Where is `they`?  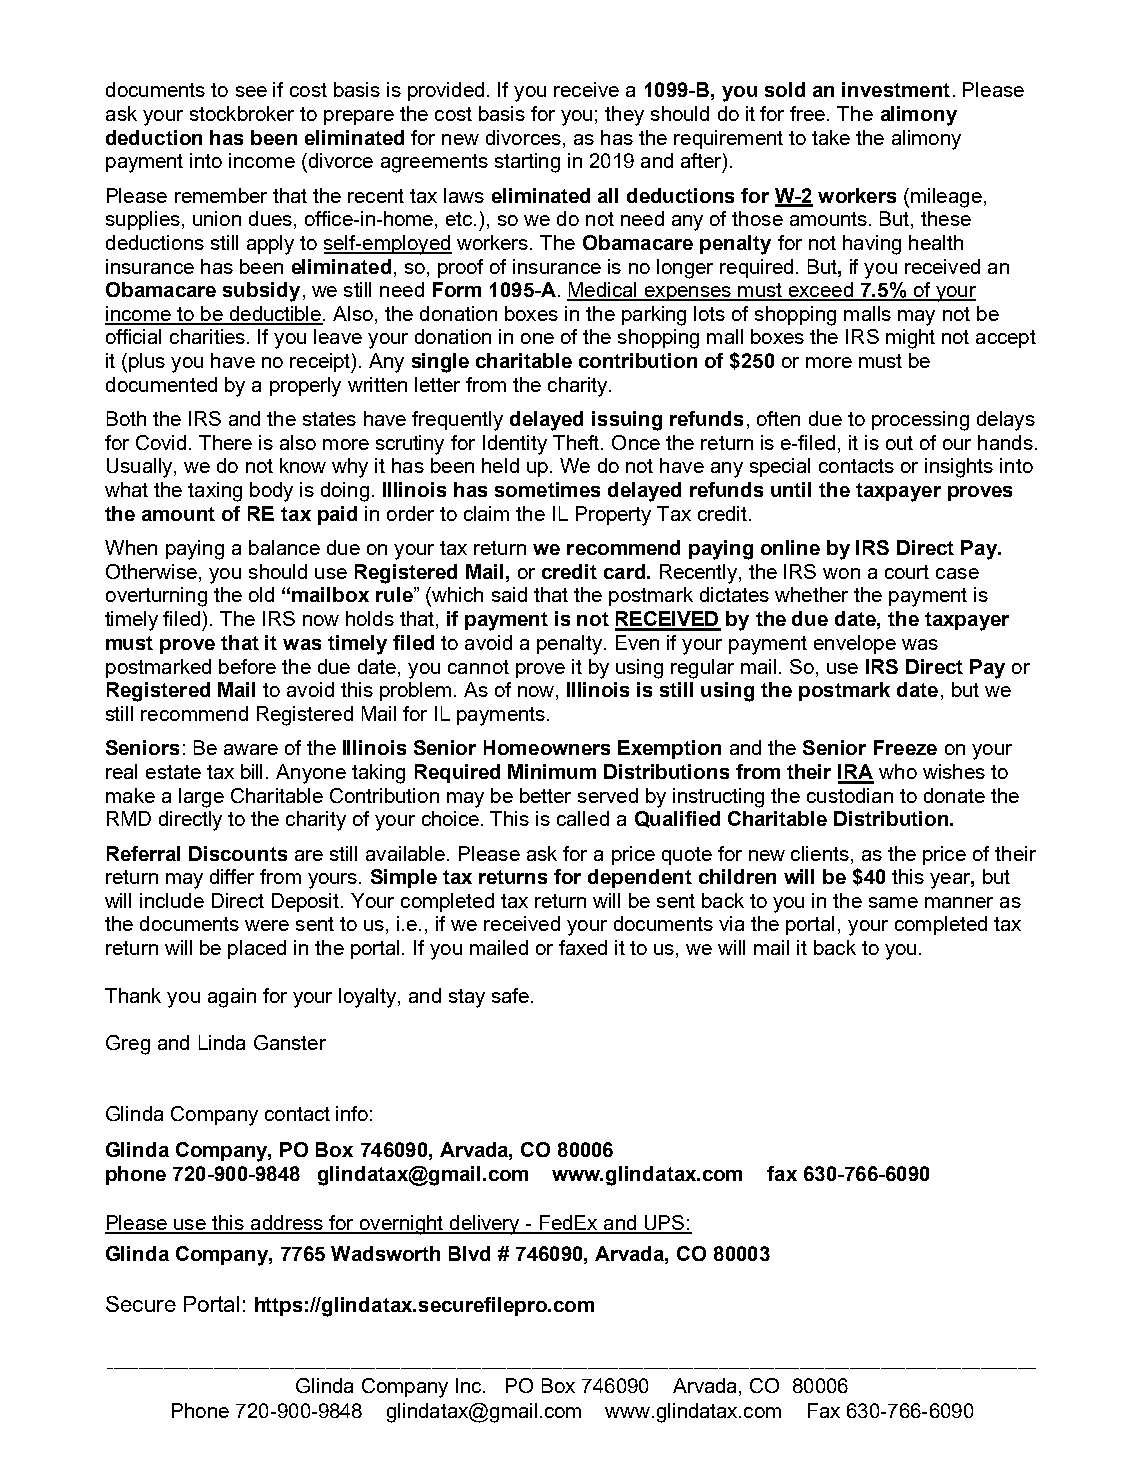 they is located at coordinates (624, 116).
